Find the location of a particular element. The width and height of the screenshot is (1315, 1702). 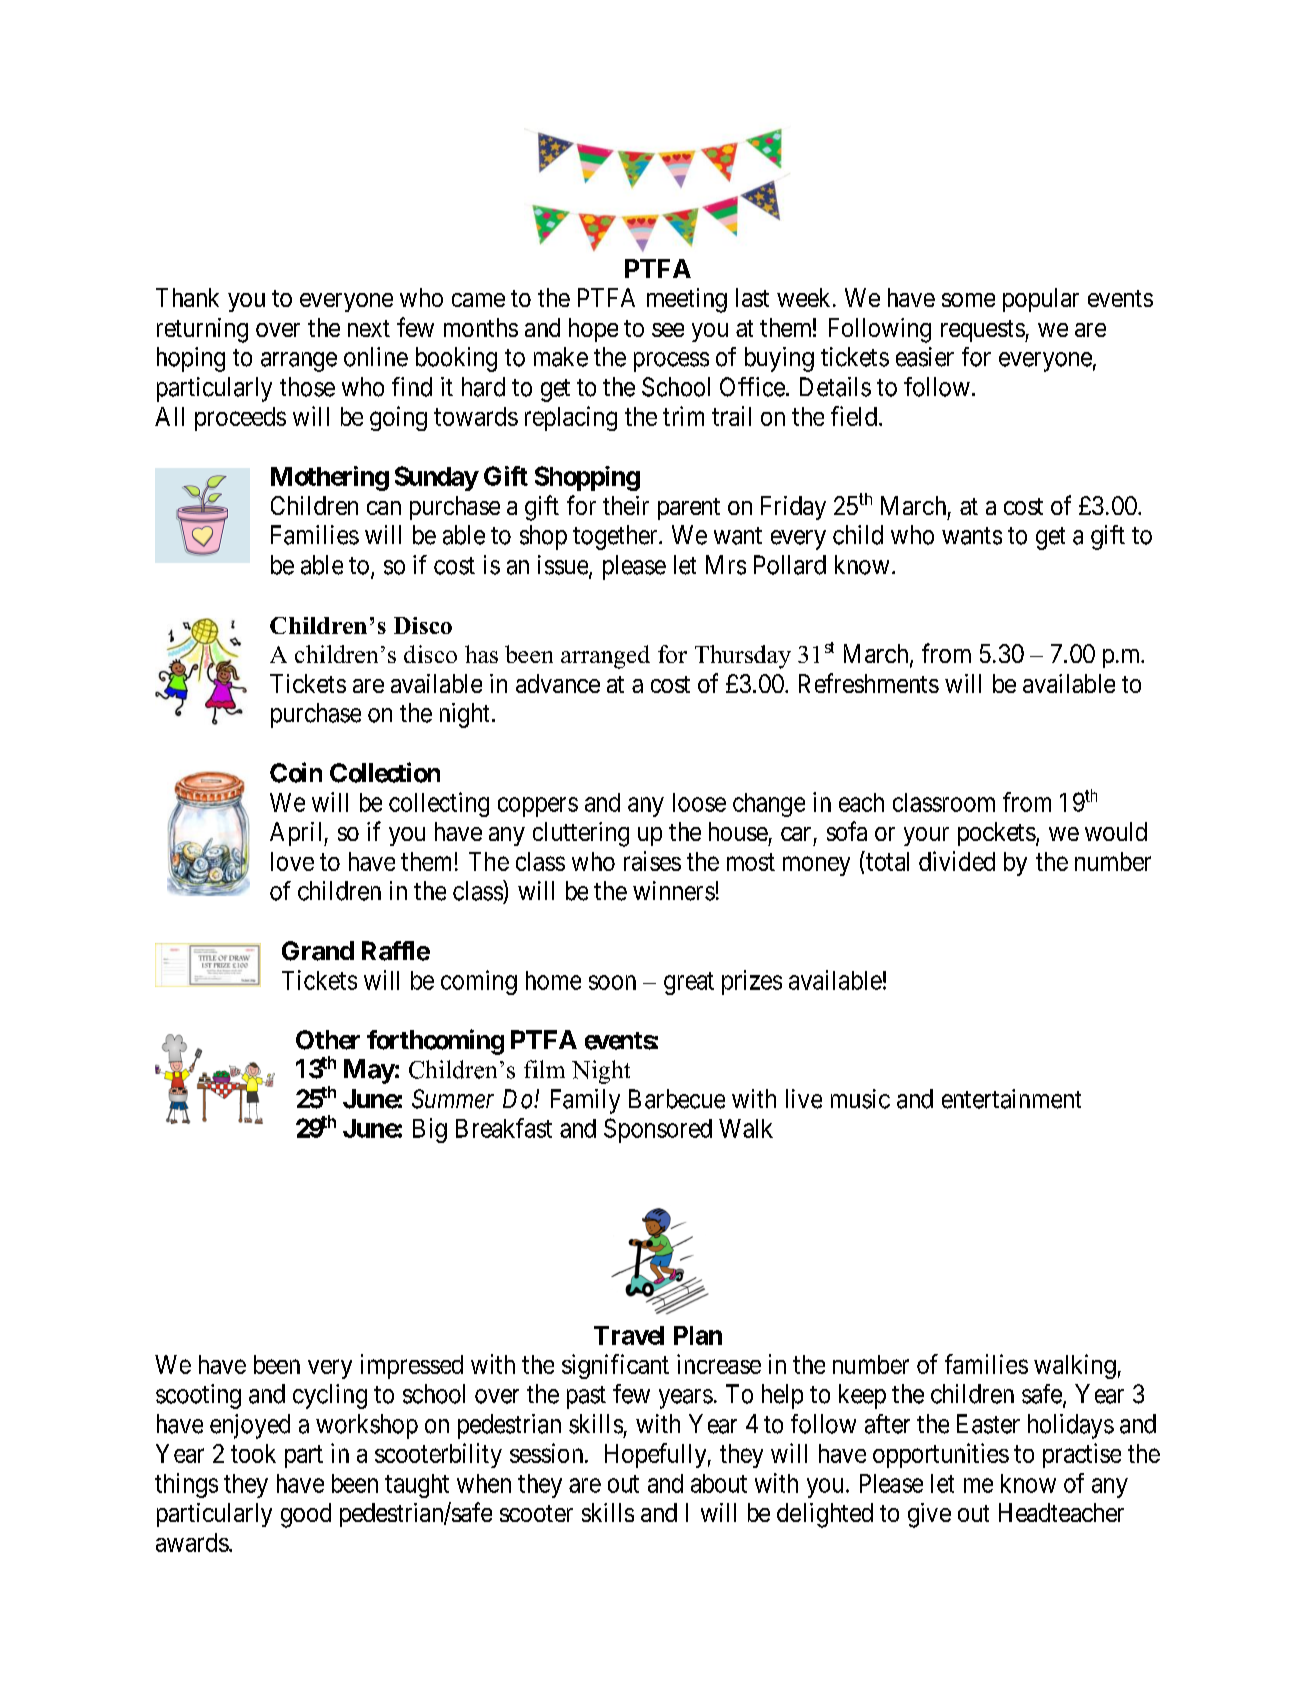

Refreshments is located at coordinates (869, 683).
